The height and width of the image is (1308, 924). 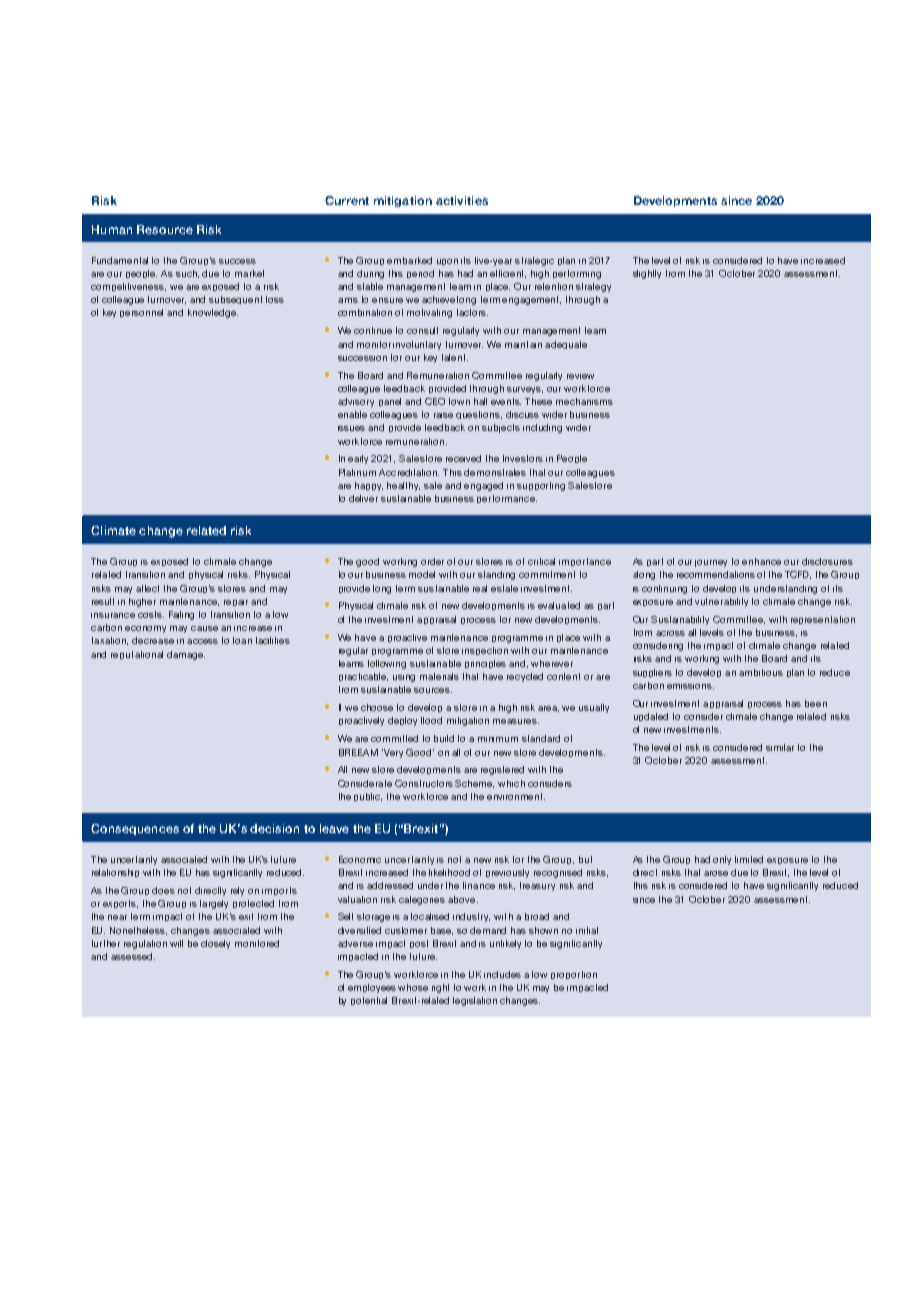 I want to click on Consequences, so click(x=135, y=829).
